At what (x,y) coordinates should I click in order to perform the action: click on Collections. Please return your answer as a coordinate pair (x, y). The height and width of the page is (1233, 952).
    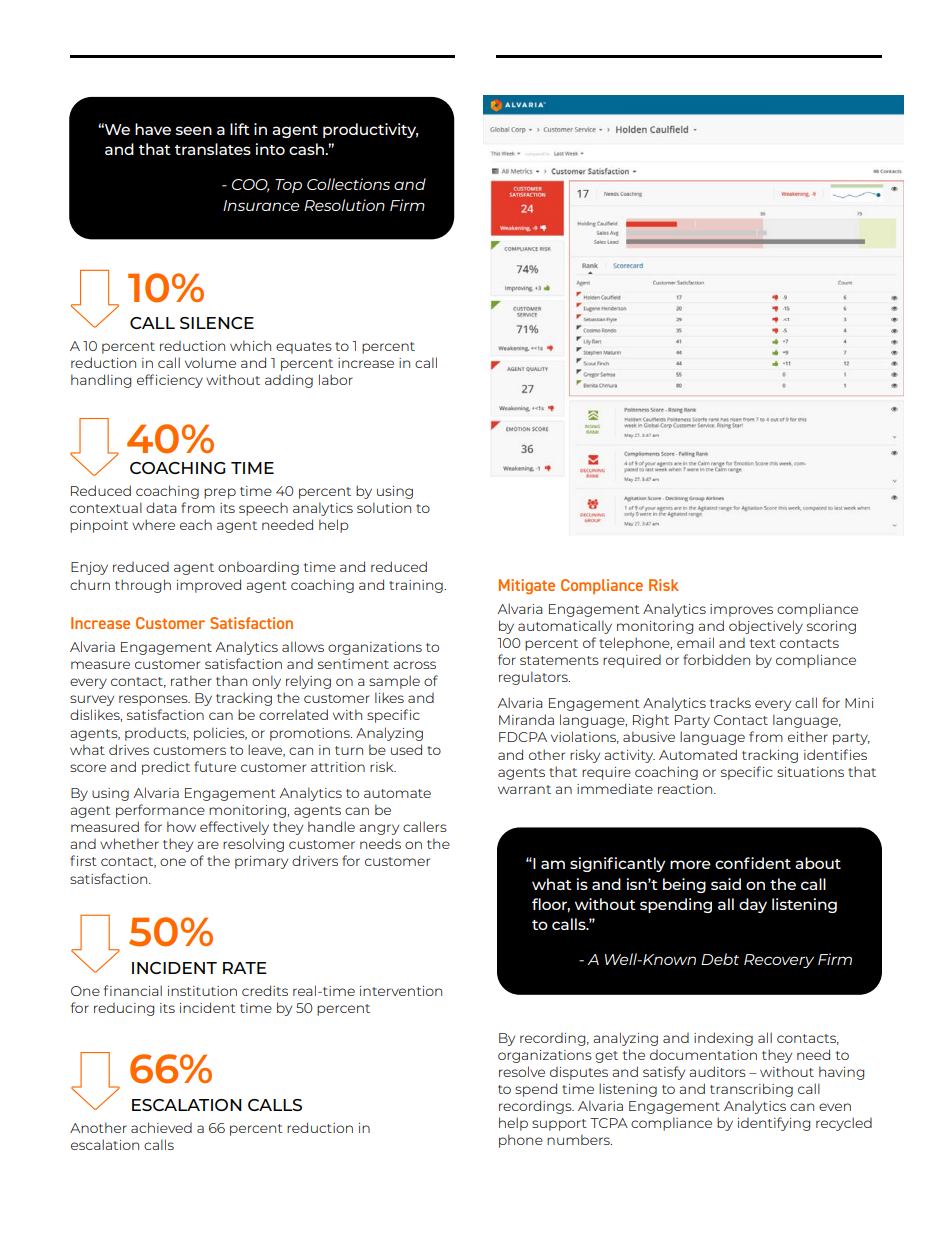
    Looking at the image, I should click on (348, 184).
